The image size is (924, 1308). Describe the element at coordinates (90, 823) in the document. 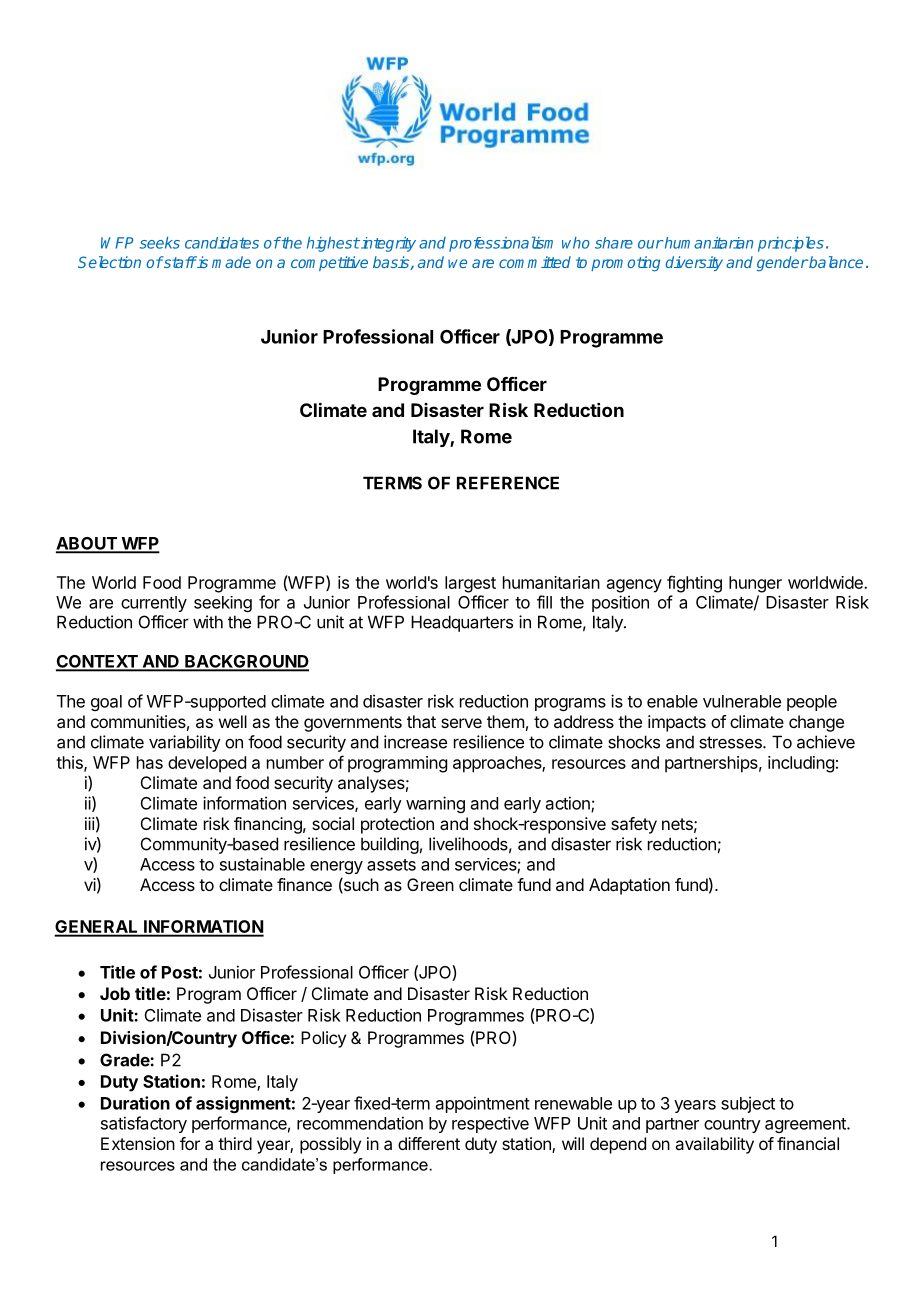

I see `iii` at that location.
